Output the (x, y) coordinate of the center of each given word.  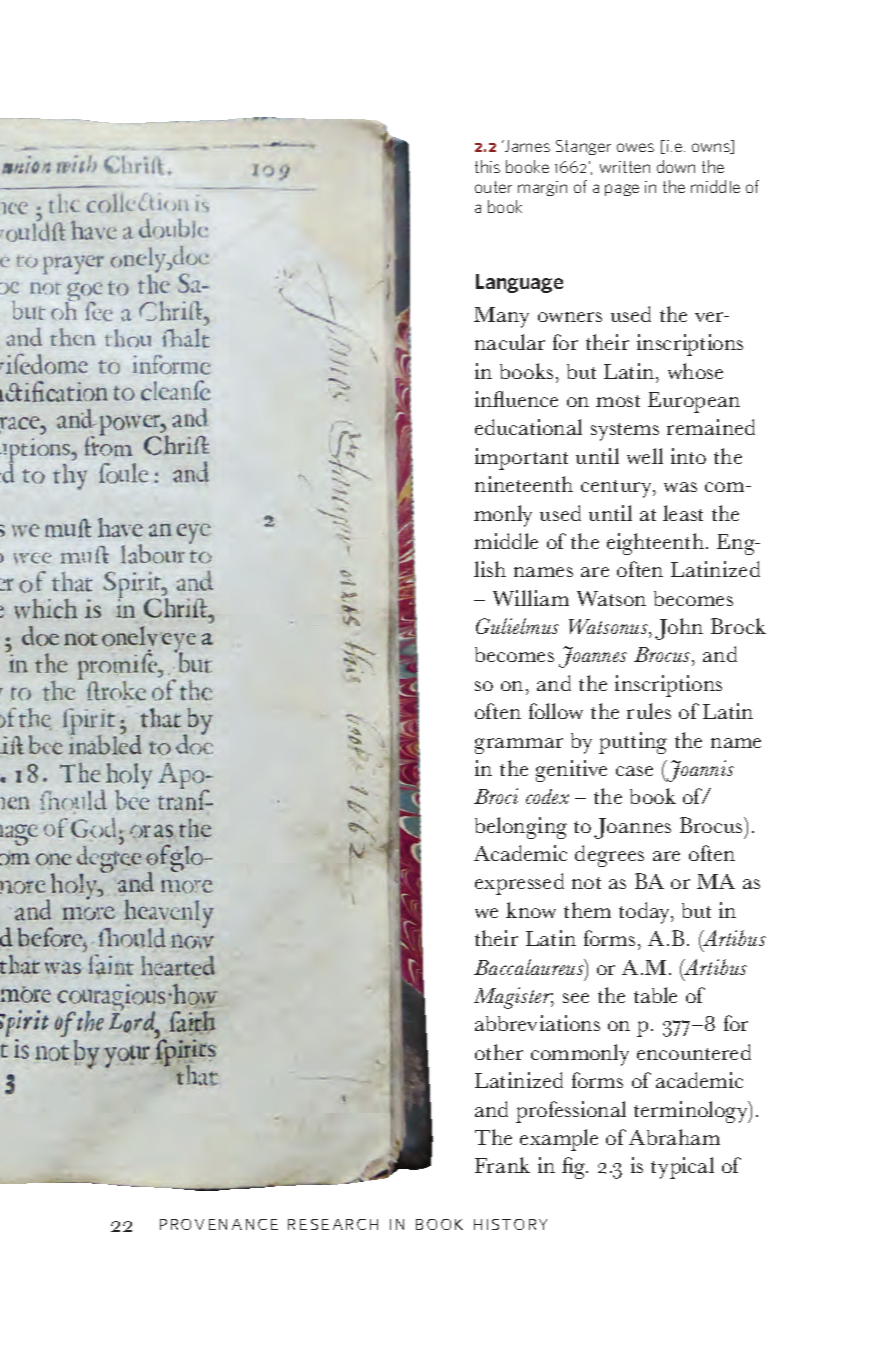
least (683, 513)
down (676, 166)
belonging (521, 828)
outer (493, 187)
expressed (519, 884)
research (333, 1224)
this (487, 166)
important (521, 459)
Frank (502, 1165)
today (646, 913)
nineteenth (524, 484)
